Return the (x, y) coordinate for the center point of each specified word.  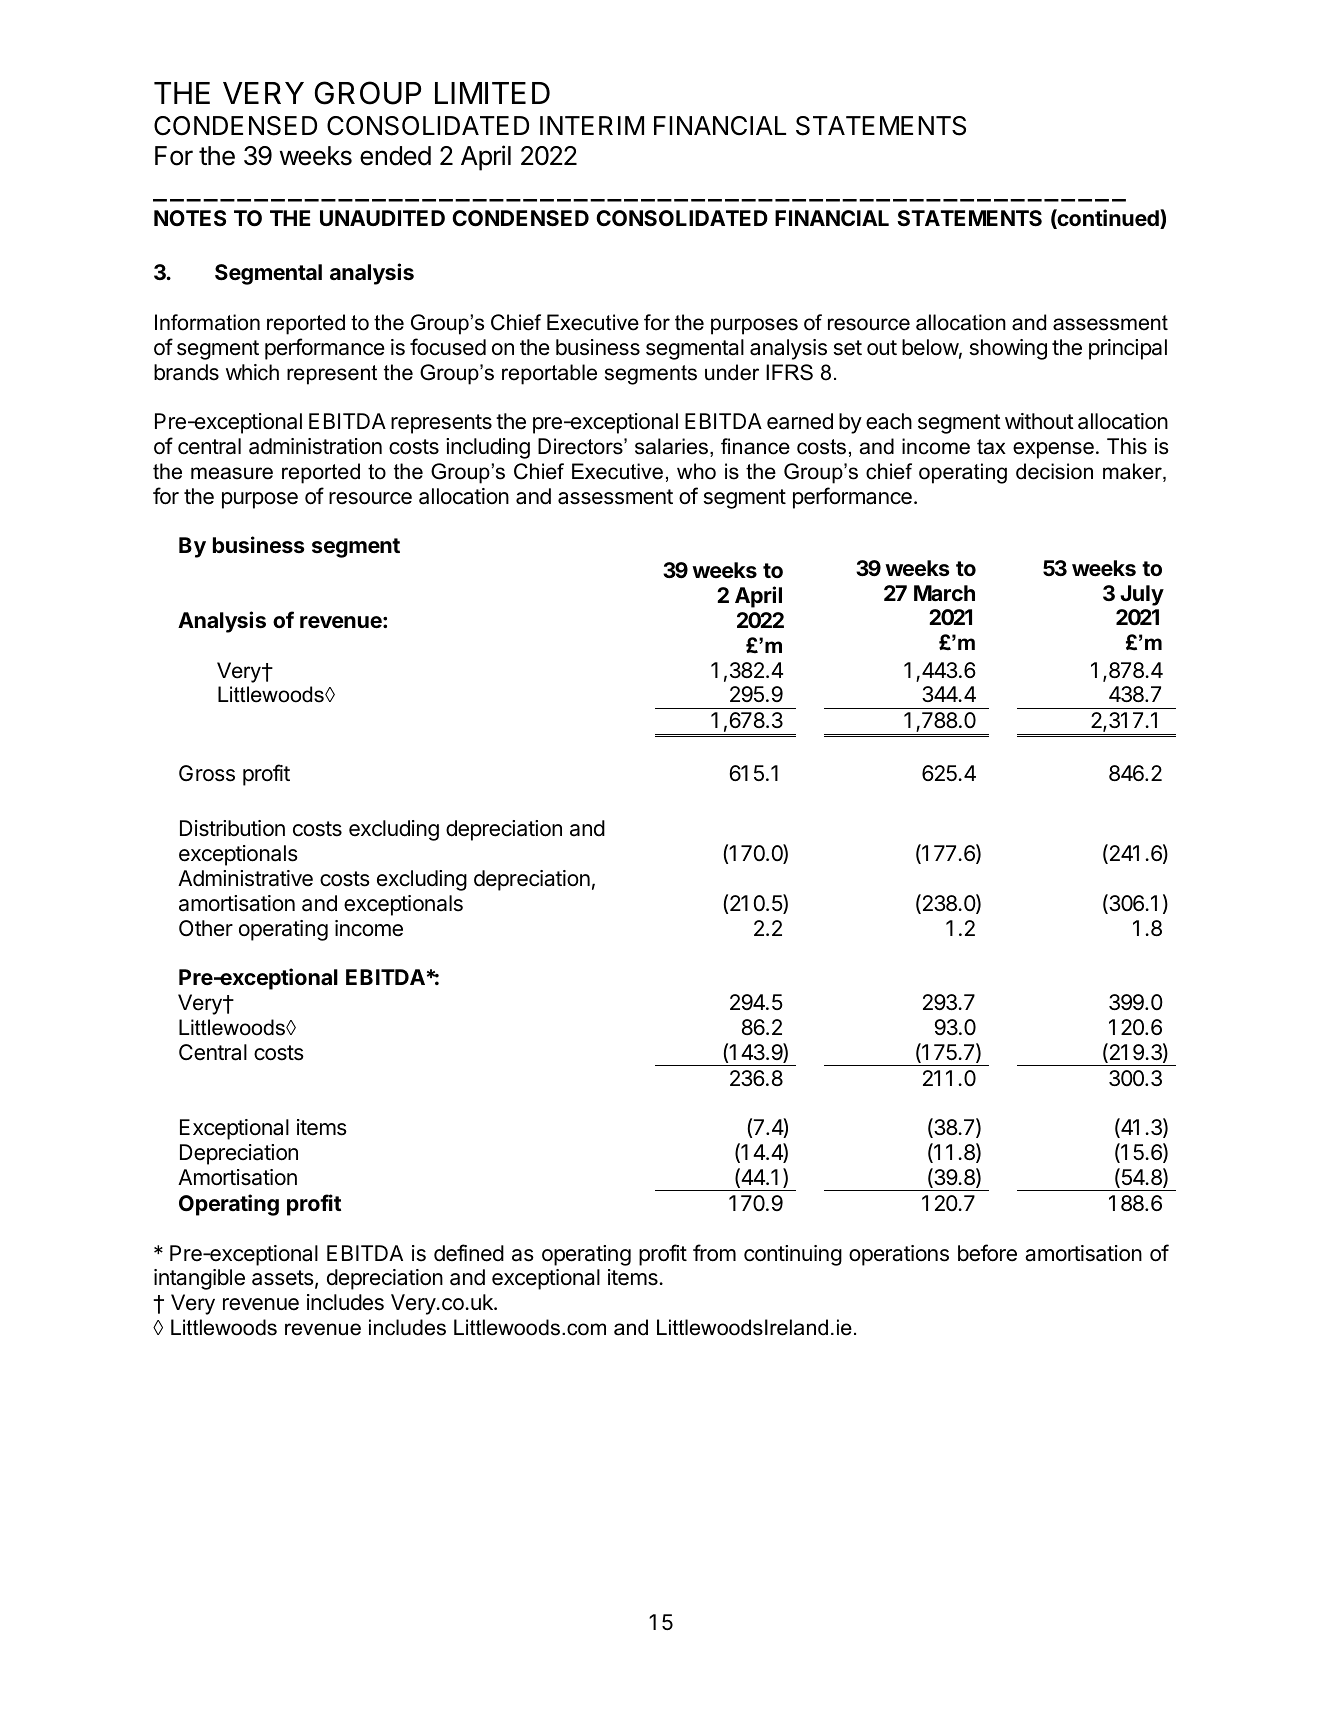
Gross (207, 773)
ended (395, 156)
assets (283, 1278)
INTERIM (592, 125)
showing (1008, 349)
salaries (671, 446)
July (1142, 595)
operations (899, 1255)
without (1039, 421)
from (714, 1253)
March (944, 593)
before (987, 1253)
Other (206, 928)
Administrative (245, 878)
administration (315, 446)
